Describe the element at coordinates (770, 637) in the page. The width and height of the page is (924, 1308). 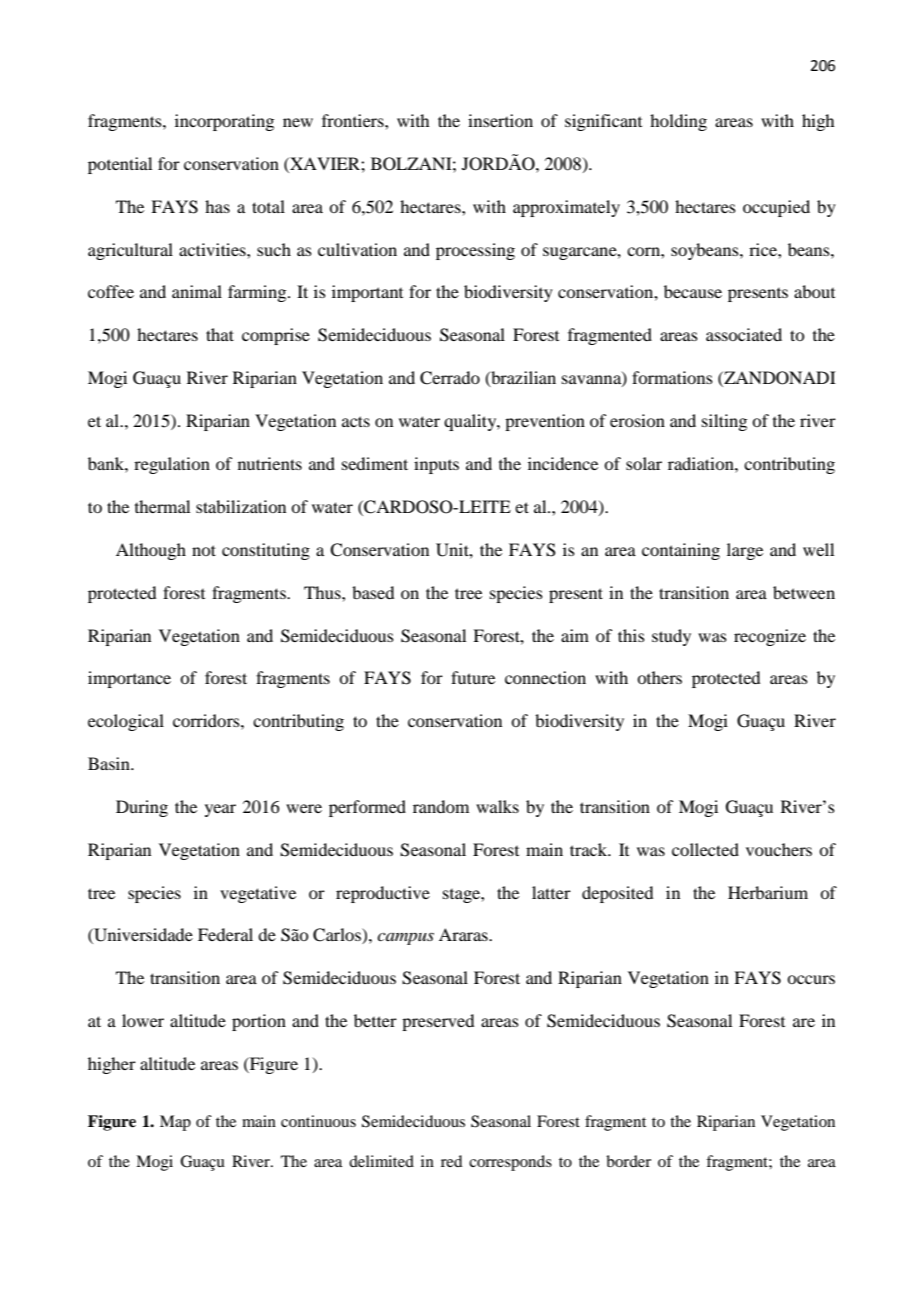
I see `recognize` at that location.
